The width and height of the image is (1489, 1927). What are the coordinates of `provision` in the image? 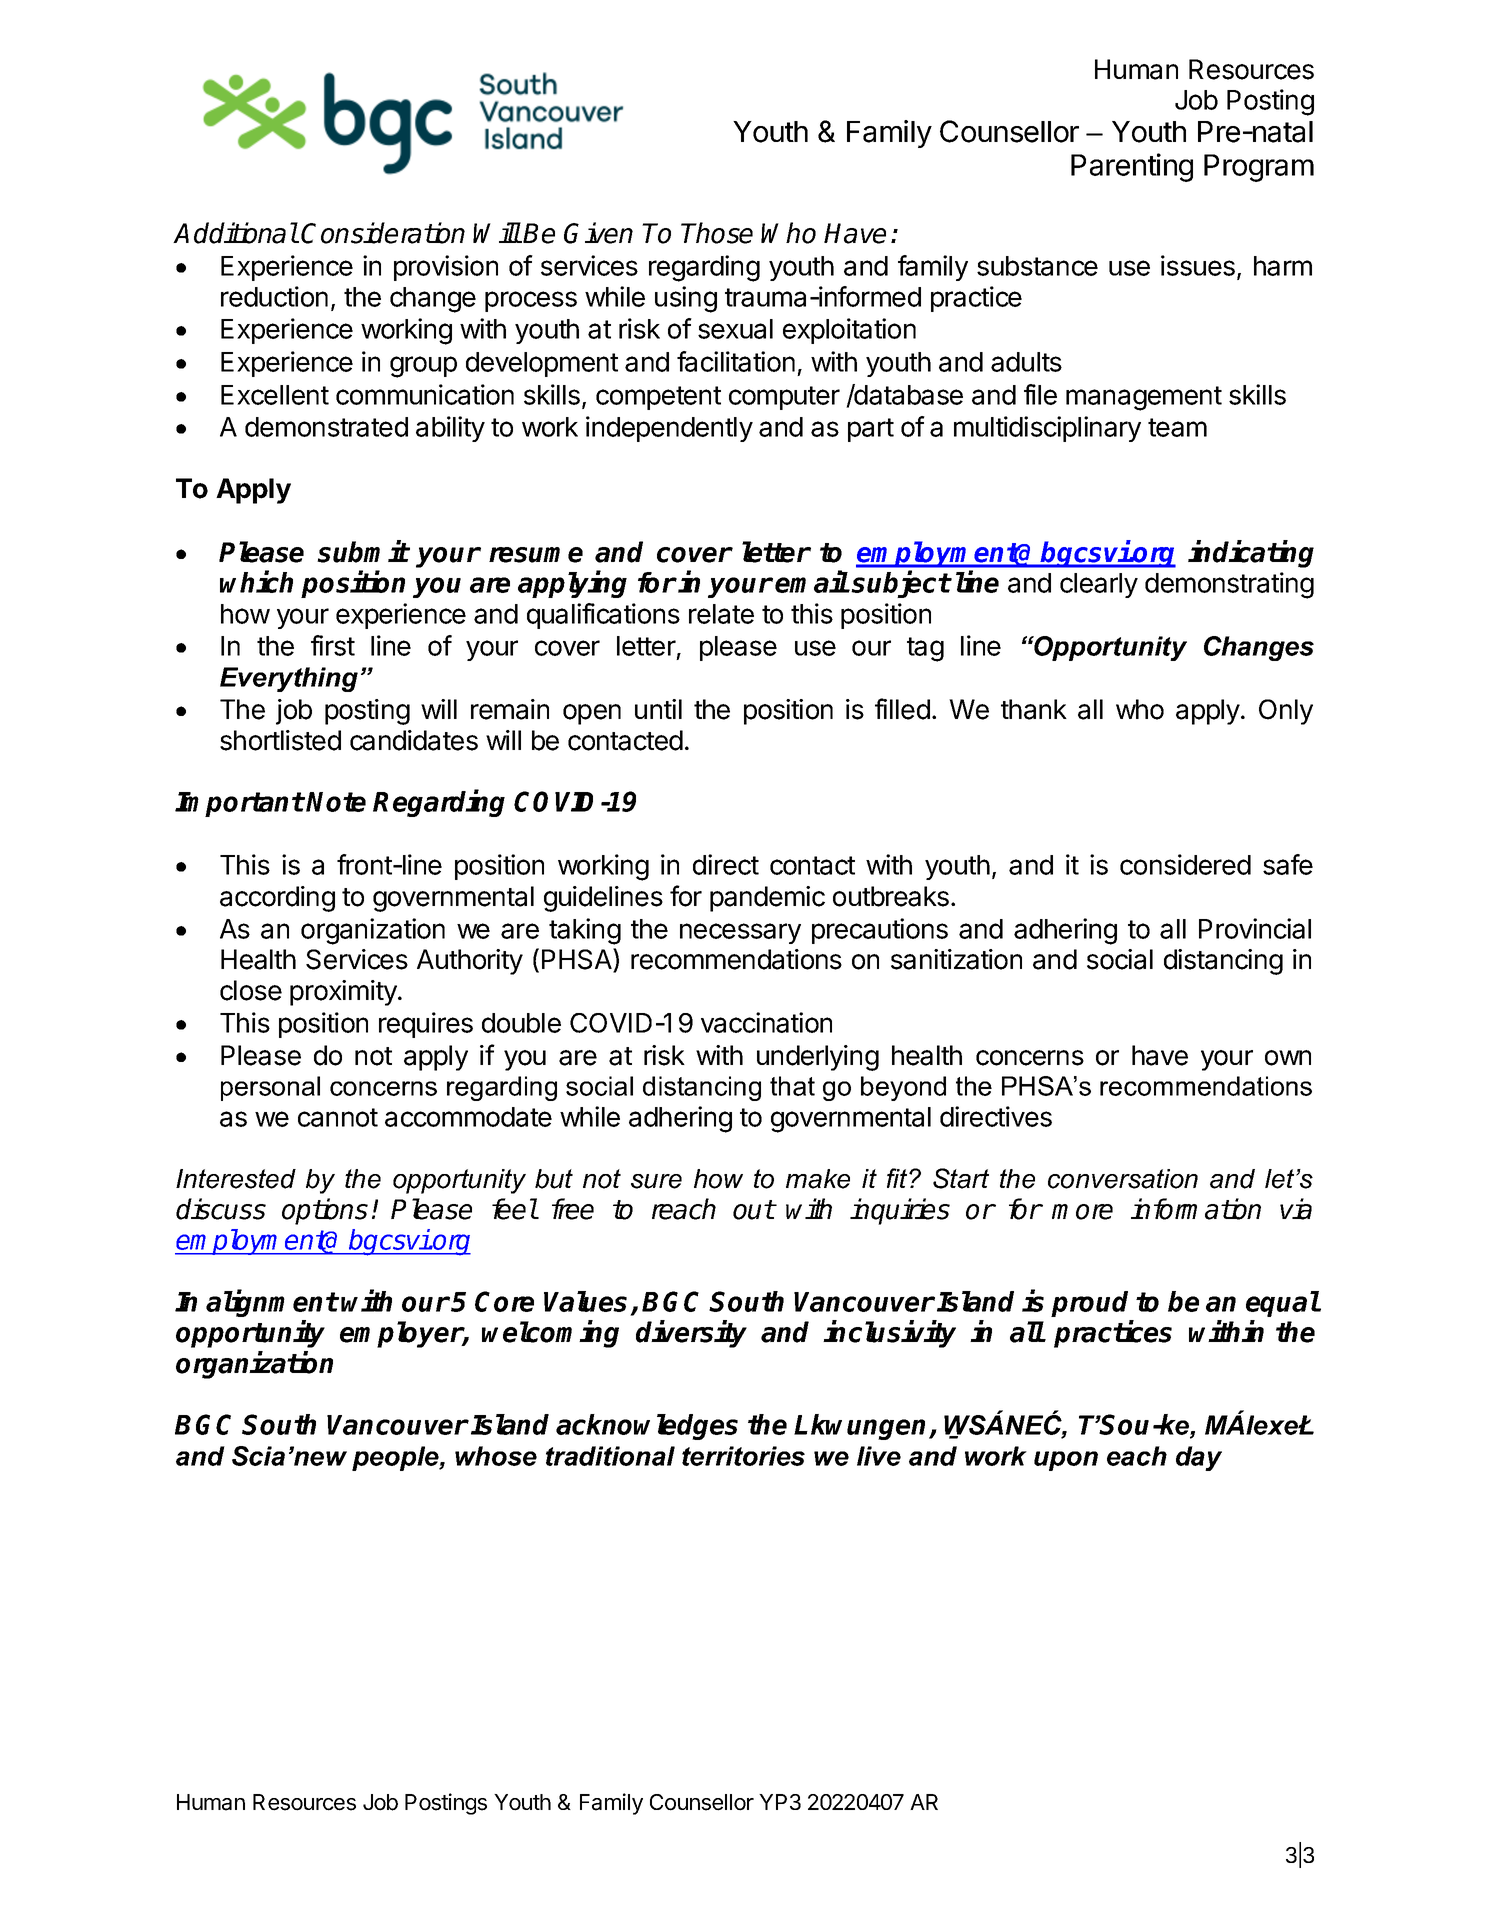 It's located at (446, 268).
